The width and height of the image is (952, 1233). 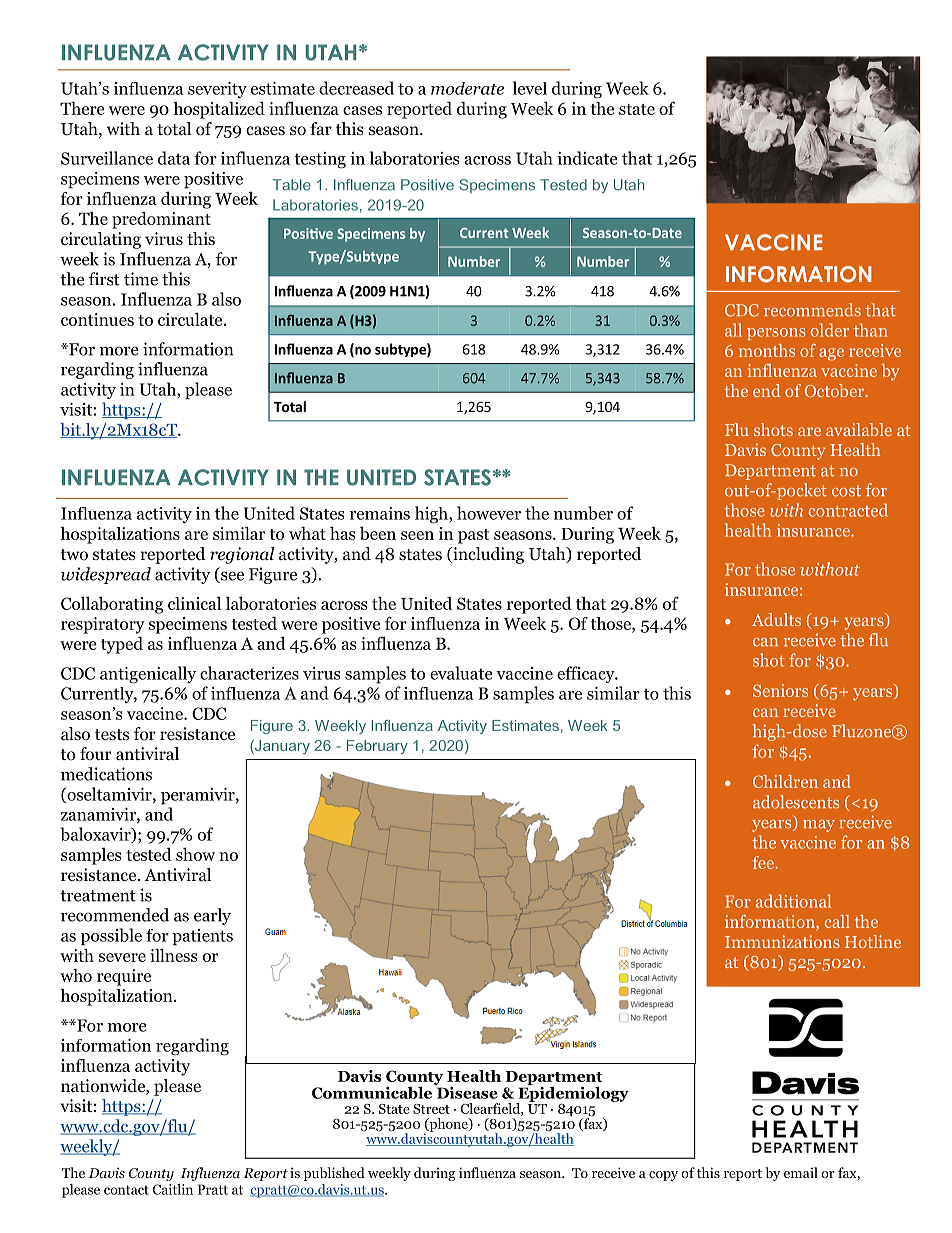 I want to click on Caitlin, so click(x=172, y=1189).
